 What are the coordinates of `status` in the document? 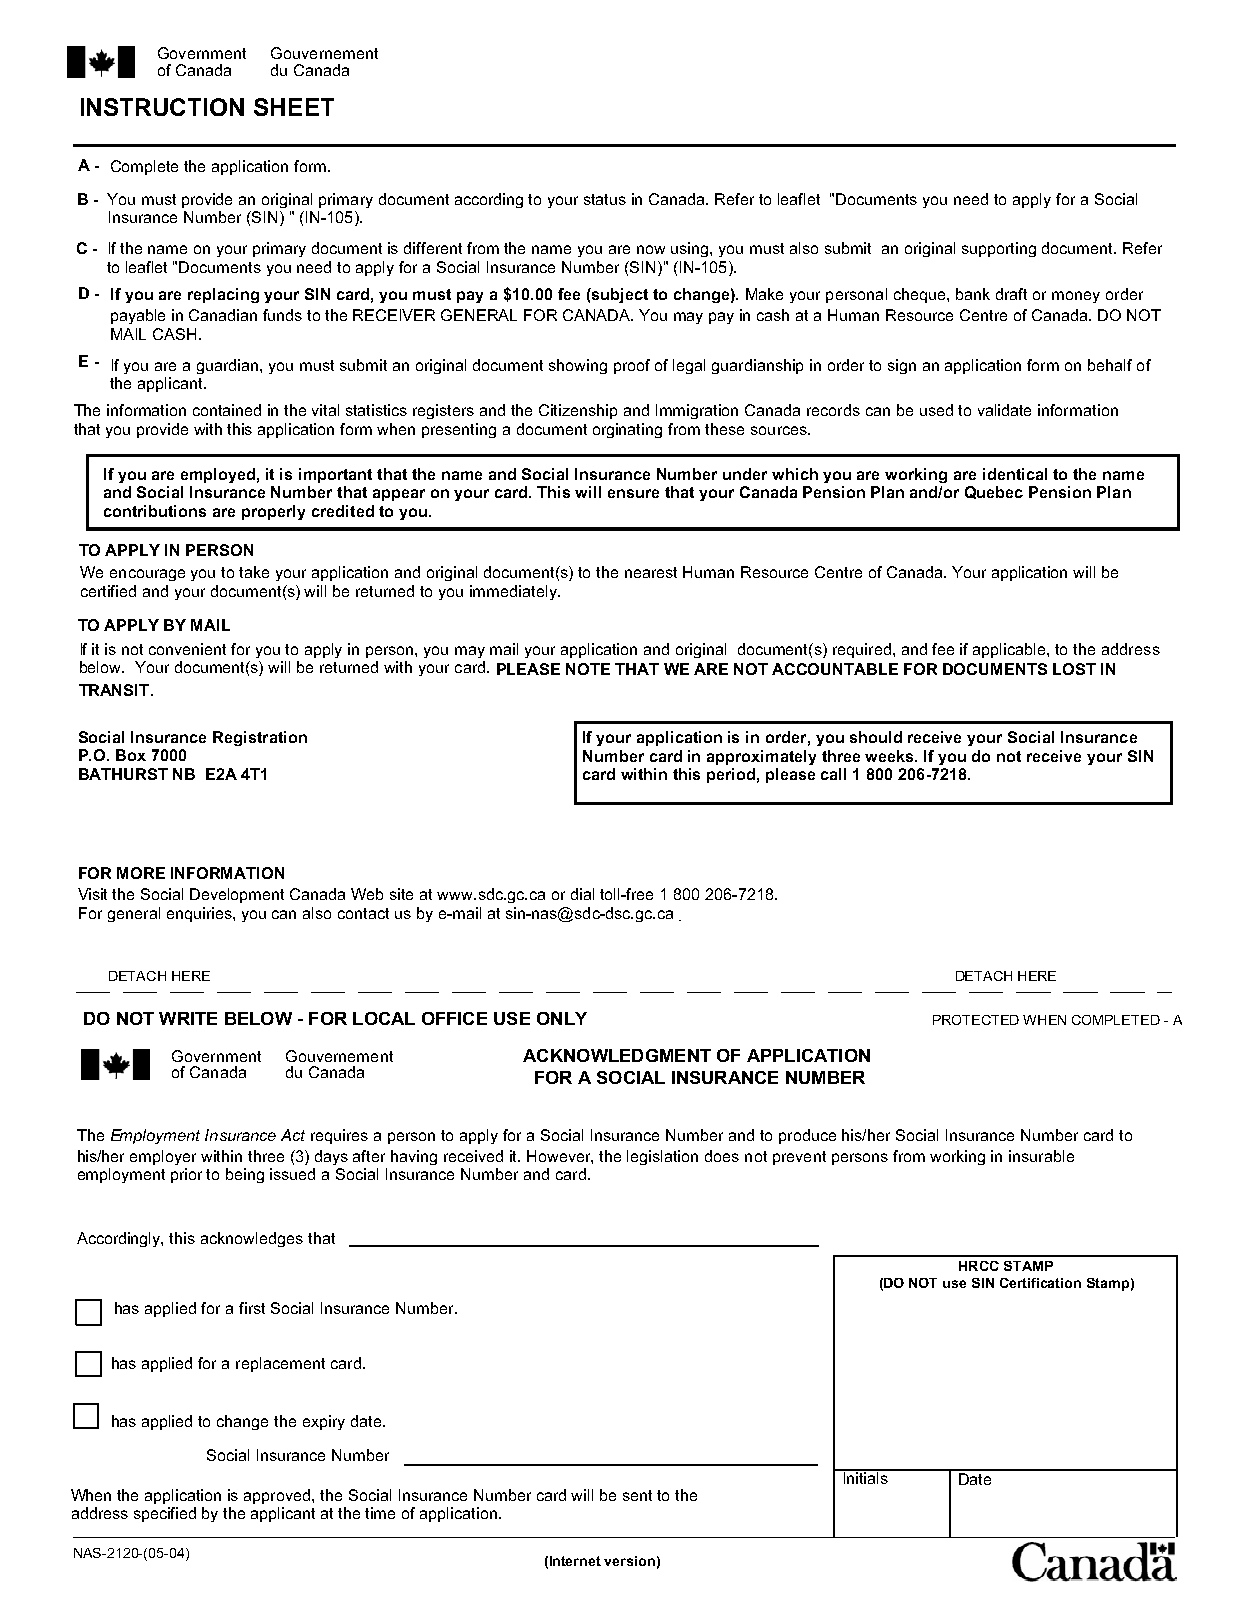 It's located at (605, 199).
